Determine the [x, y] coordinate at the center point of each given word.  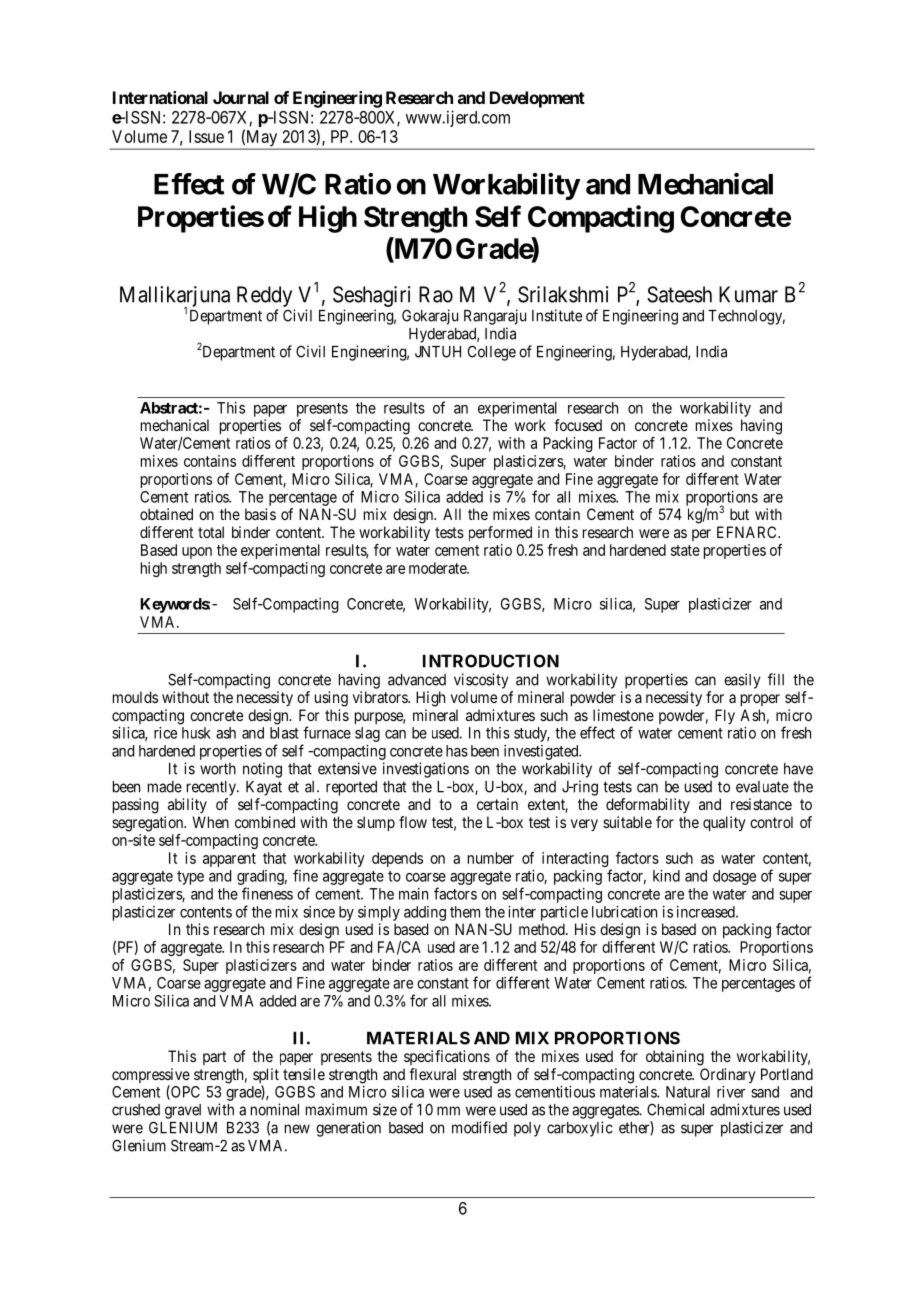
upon [197, 553]
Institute [557, 315]
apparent [229, 860]
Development [537, 99]
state [685, 550]
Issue [206, 136]
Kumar [748, 294]
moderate [438, 568]
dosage [734, 877]
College [492, 353]
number [491, 858]
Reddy [264, 296]
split [266, 1077]
